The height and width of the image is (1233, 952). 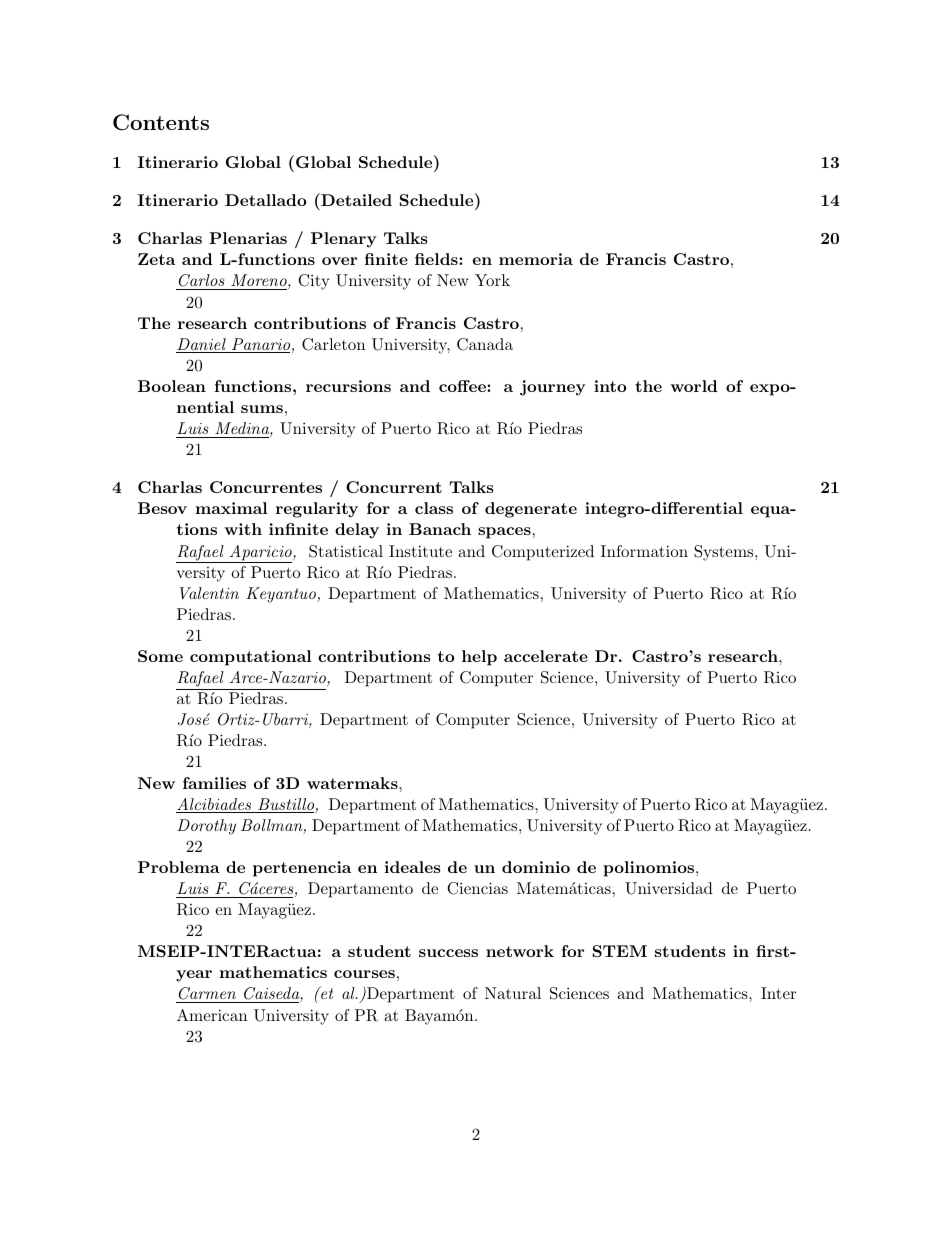 What do you see at coordinates (492, 280) in the image?
I see `York` at bounding box center [492, 280].
